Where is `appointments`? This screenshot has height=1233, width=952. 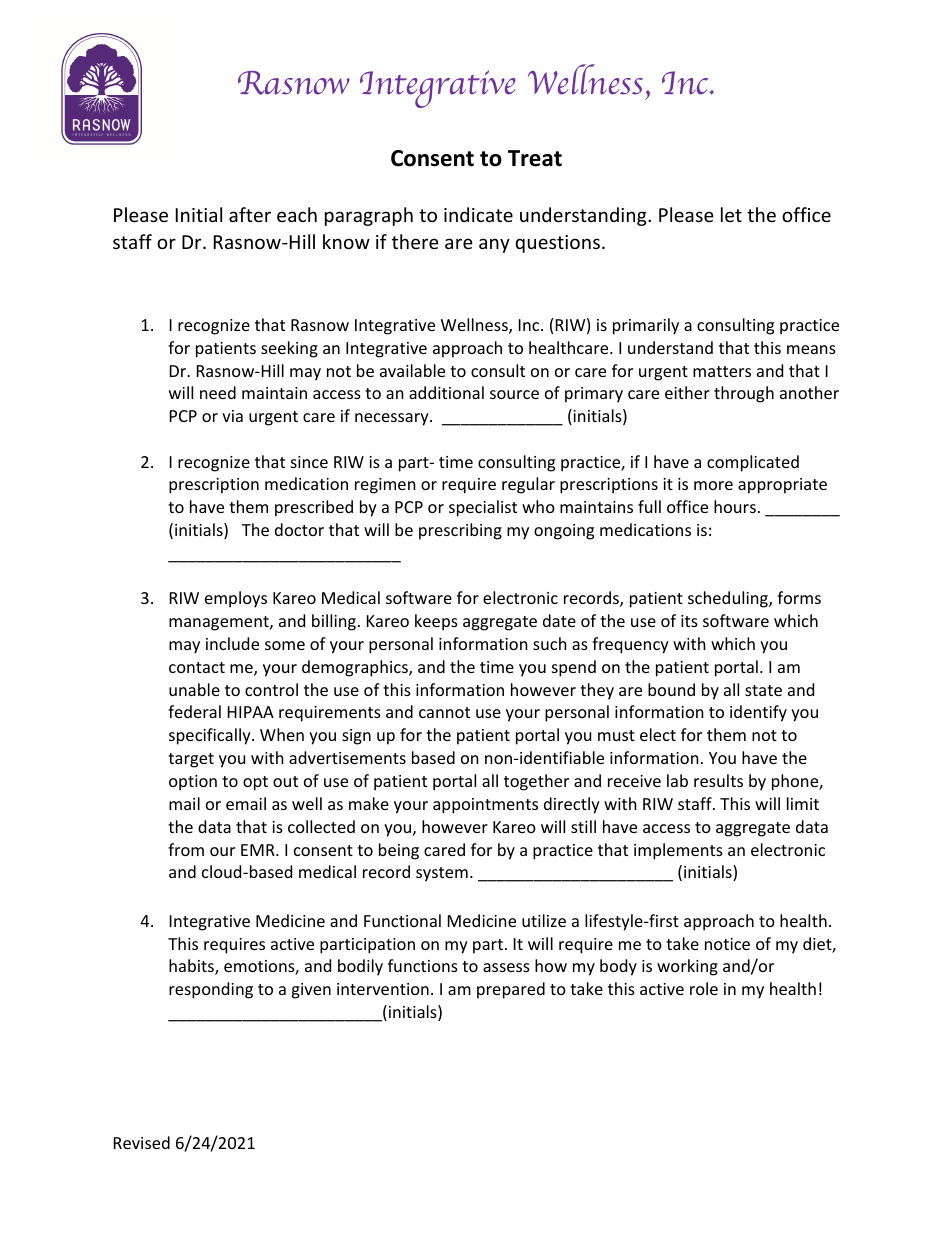 appointments is located at coordinates (485, 806).
